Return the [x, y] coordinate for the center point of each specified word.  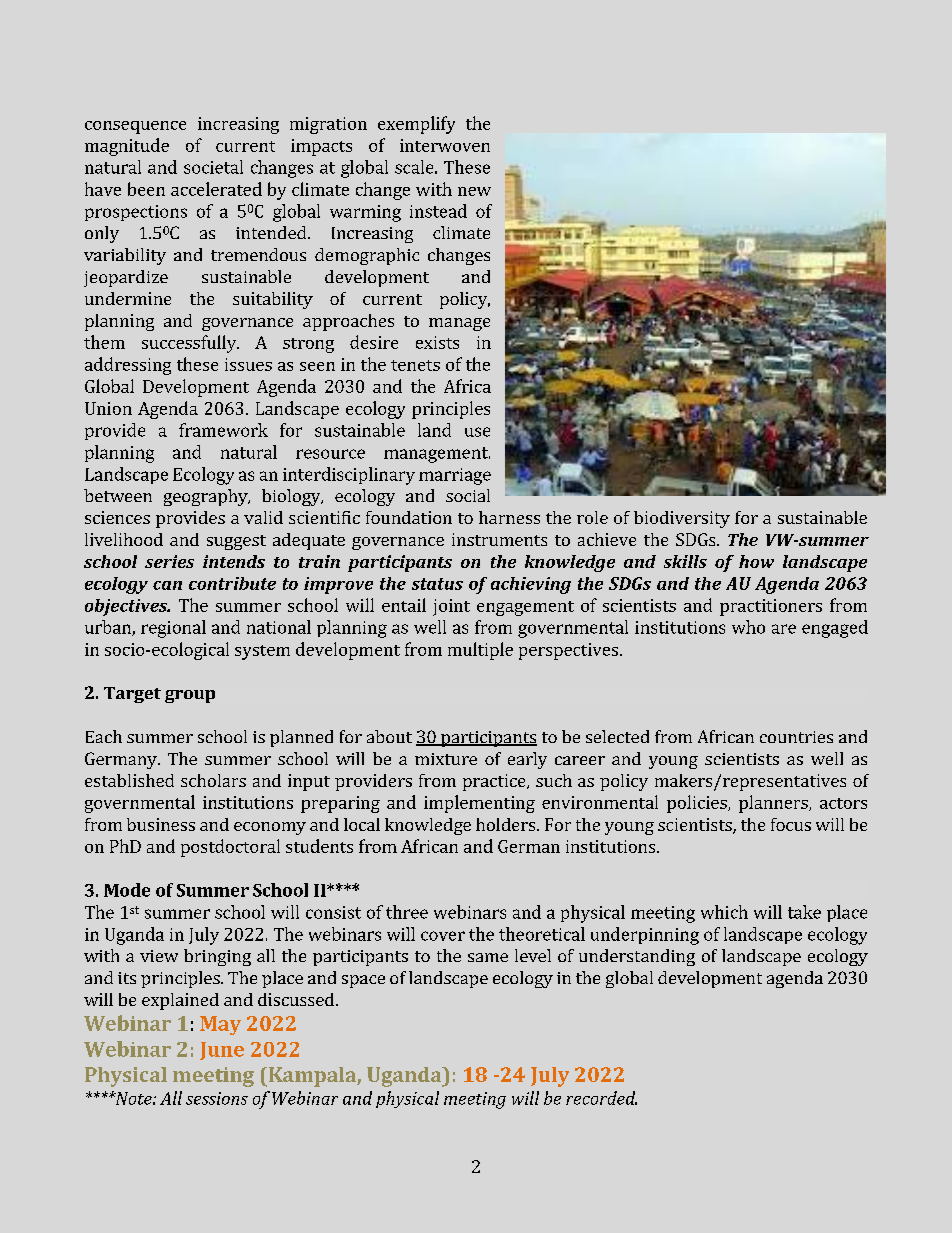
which [724, 912]
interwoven [445, 145]
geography [207, 497]
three [407, 912]
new [474, 191]
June [222, 1051]
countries [796, 737]
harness [509, 517]
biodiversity [682, 519]
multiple [480, 651]
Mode [127, 890]
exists [437, 342]
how [756, 561]
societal [213, 167]
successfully [190, 344]
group [190, 696]
